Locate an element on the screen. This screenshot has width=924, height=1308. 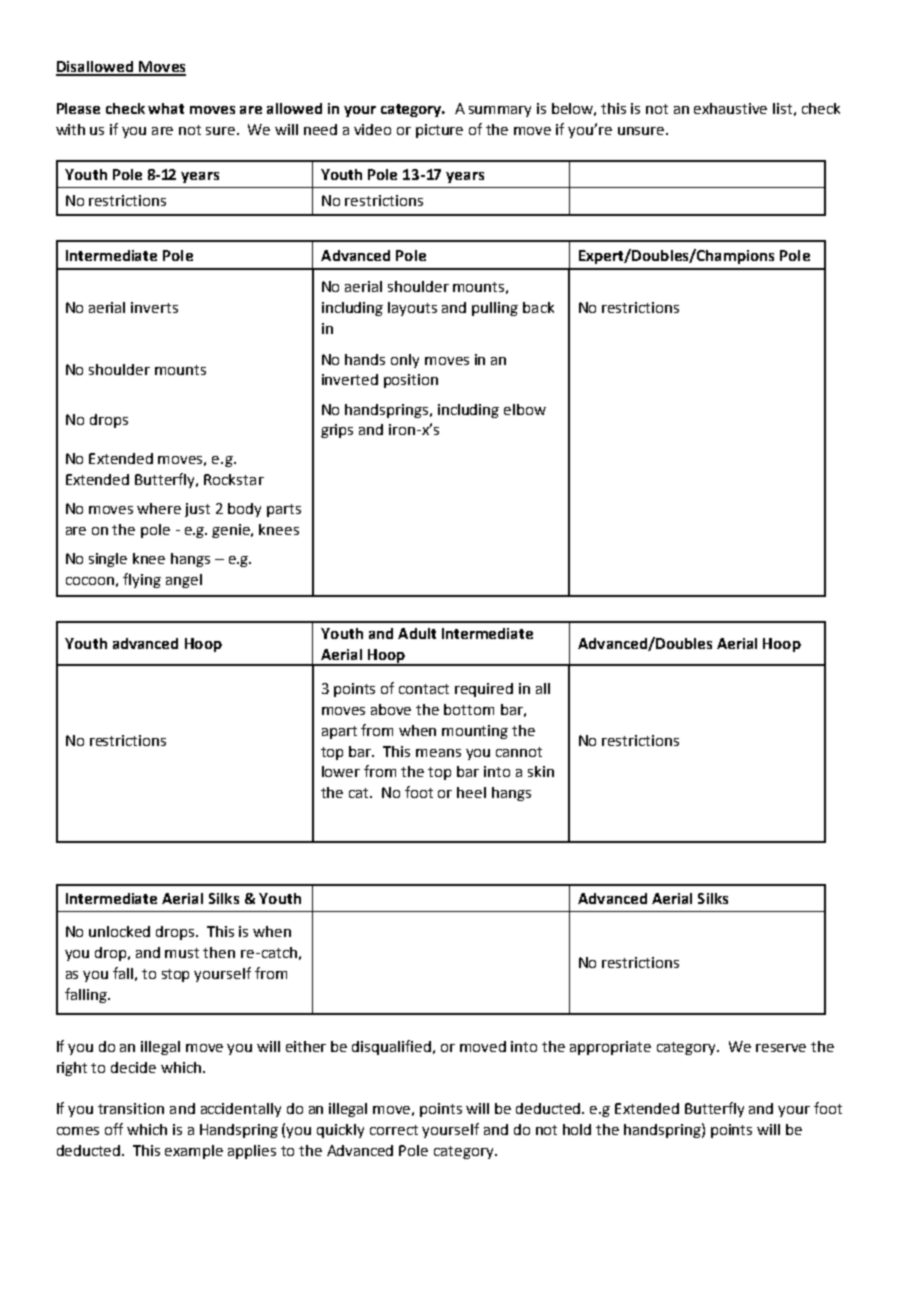
what is located at coordinates (166, 108).
